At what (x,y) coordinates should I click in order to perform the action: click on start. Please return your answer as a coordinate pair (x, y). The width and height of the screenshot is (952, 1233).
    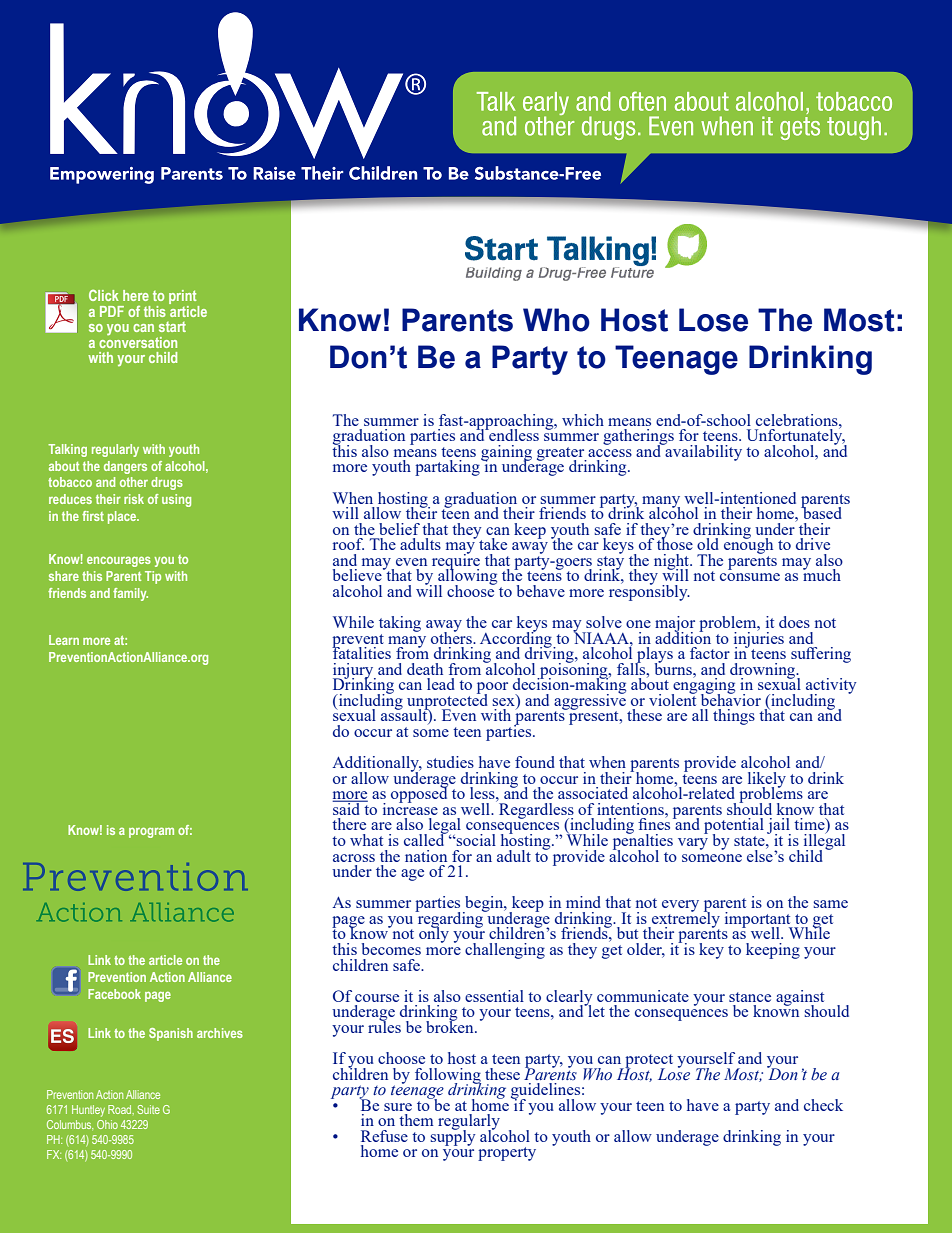
    Looking at the image, I should click on (172, 327).
